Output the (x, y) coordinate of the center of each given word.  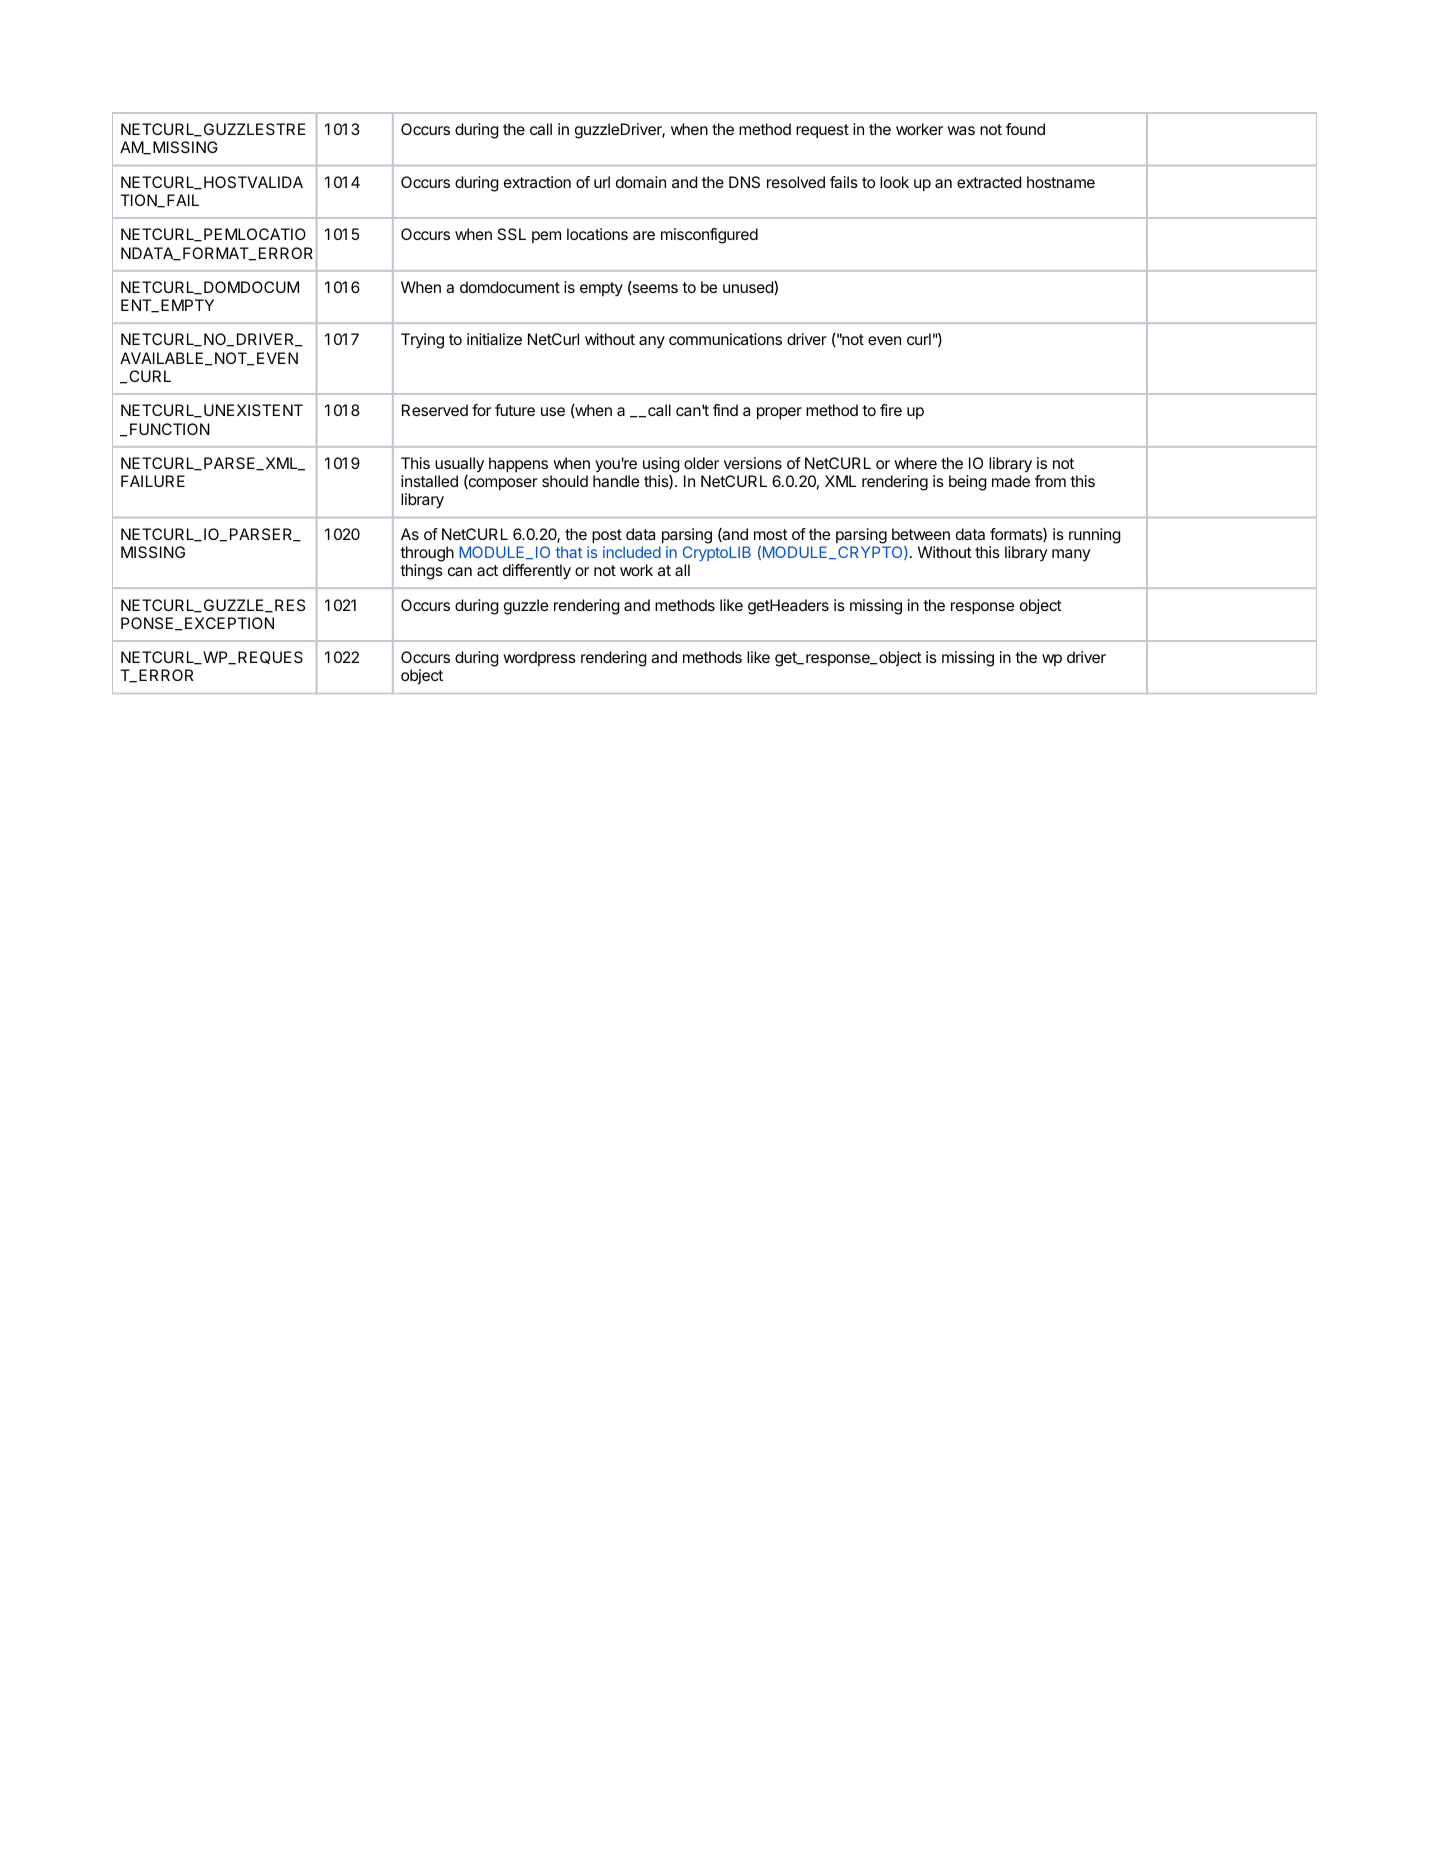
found (1025, 129)
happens (518, 465)
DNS (744, 182)
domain (641, 182)
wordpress (539, 658)
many (1071, 555)
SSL (511, 234)
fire (891, 410)
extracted (989, 182)
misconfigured (709, 236)
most (771, 534)
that (569, 552)
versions (753, 463)
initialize (494, 339)
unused (749, 288)
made (1011, 481)
